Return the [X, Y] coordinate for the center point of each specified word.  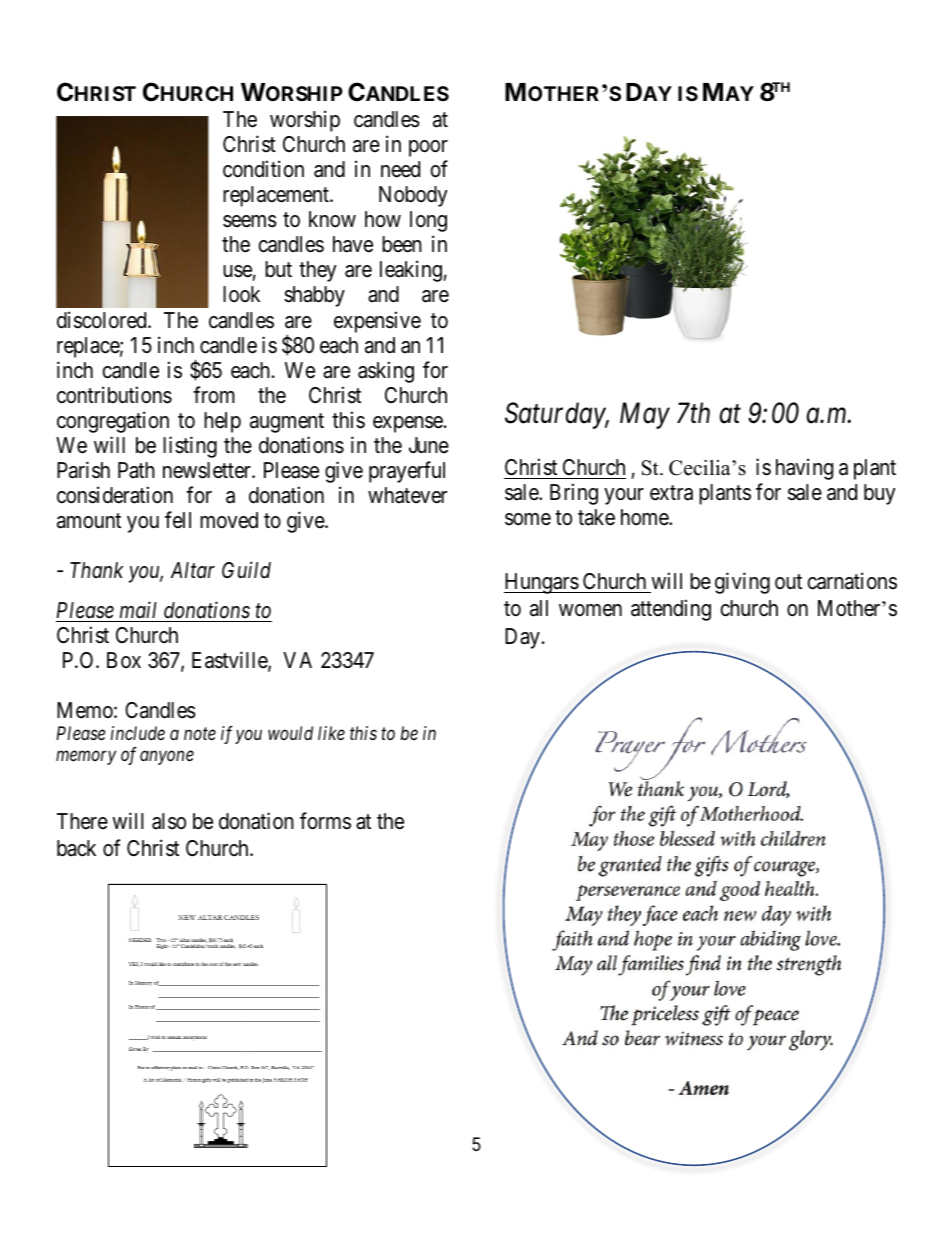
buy [880, 494]
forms [325, 821]
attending [671, 610]
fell [178, 519]
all [539, 608]
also [169, 821]
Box [124, 660]
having [804, 469]
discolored [103, 320]
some [528, 519]
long [428, 221]
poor [428, 148]
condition [263, 169]
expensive [377, 322]
